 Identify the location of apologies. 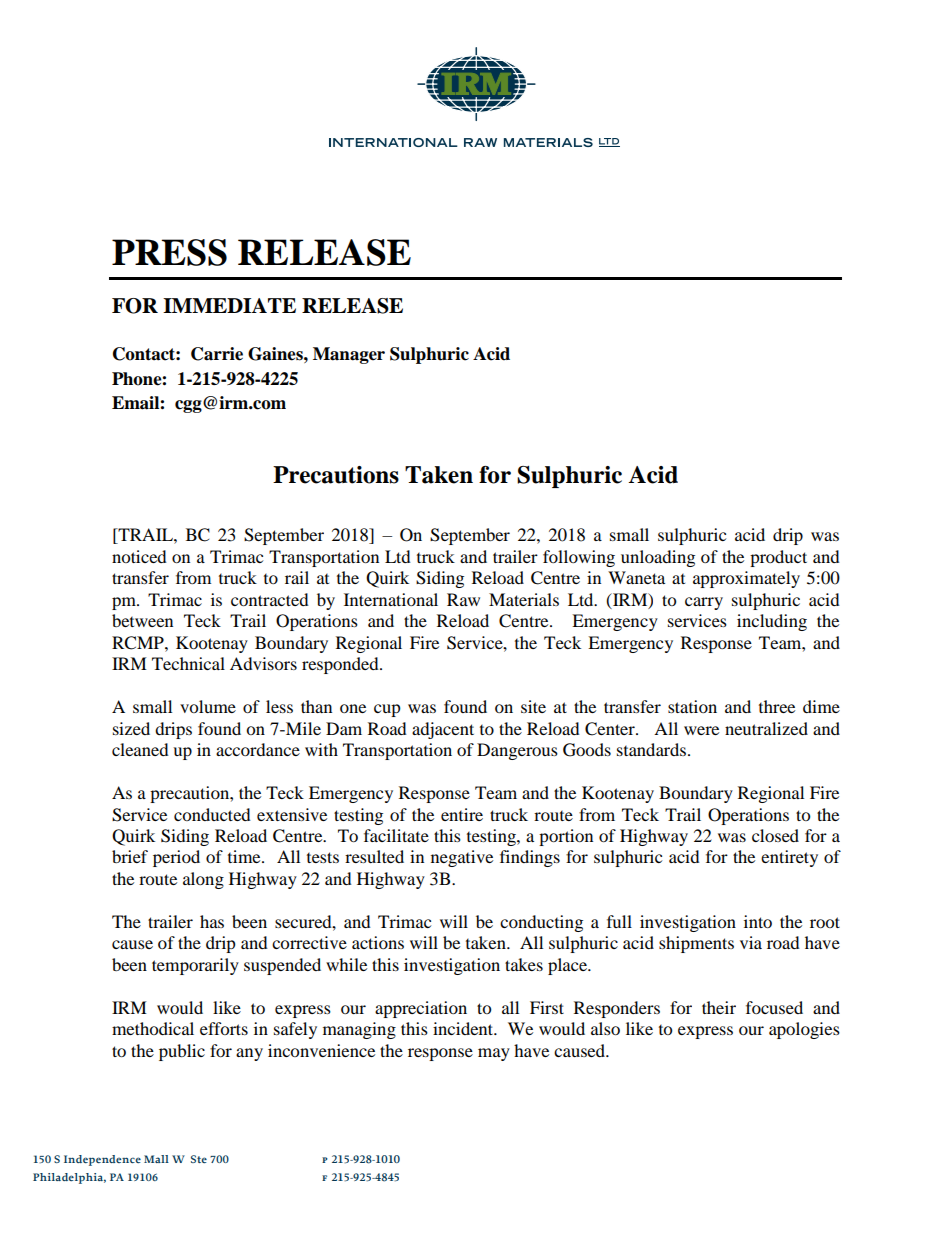
(804, 1030).
